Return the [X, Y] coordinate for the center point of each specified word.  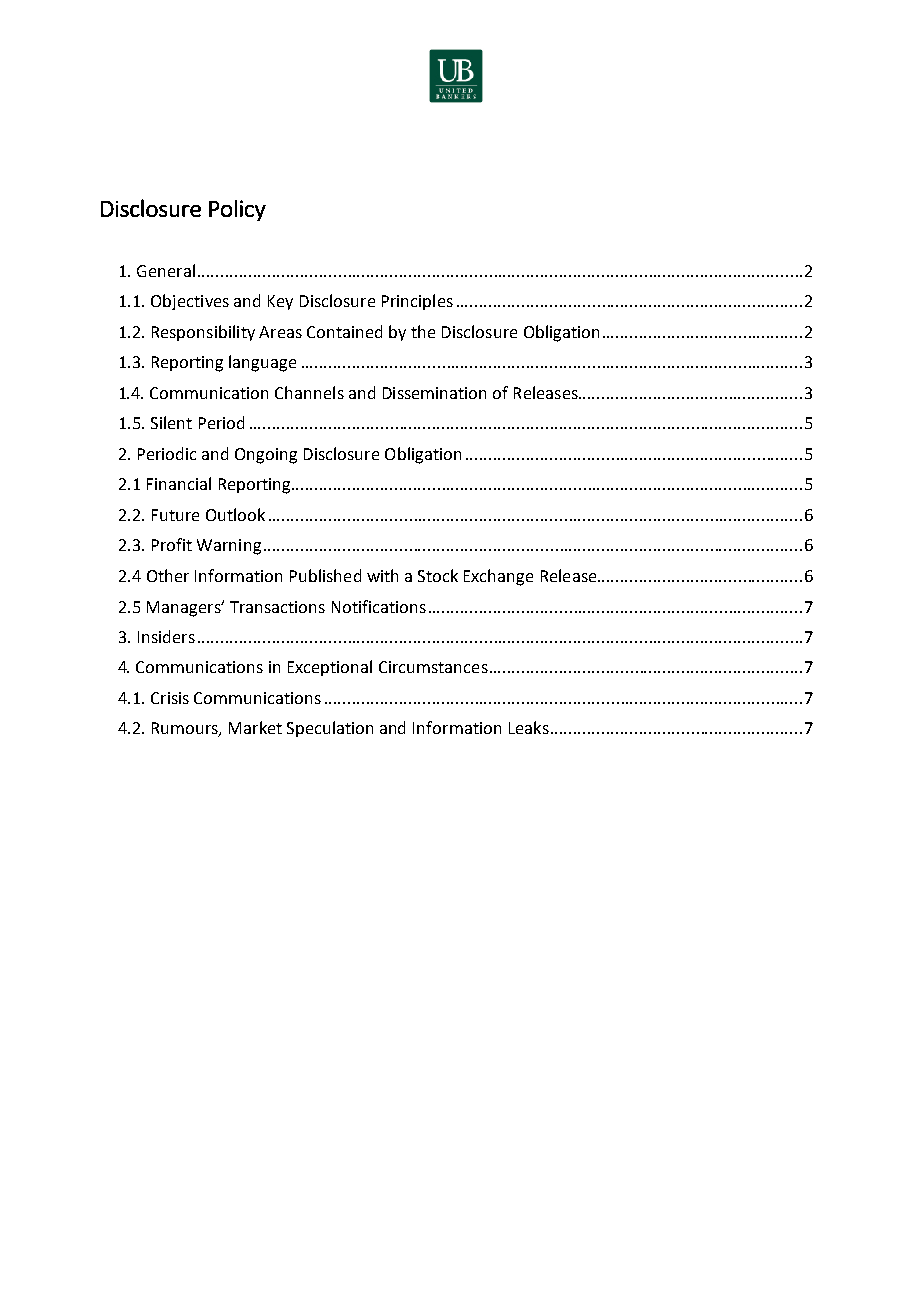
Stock [438, 575]
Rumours [186, 729]
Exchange [498, 577]
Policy [237, 210]
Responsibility [203, 333]
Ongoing [266, 456]
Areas [280, 332]
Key [280, 302]
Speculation [330, 729]
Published [325, 575]
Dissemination [434, 393]
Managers [185, 609]
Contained [344, 331]
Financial [179, 483]
